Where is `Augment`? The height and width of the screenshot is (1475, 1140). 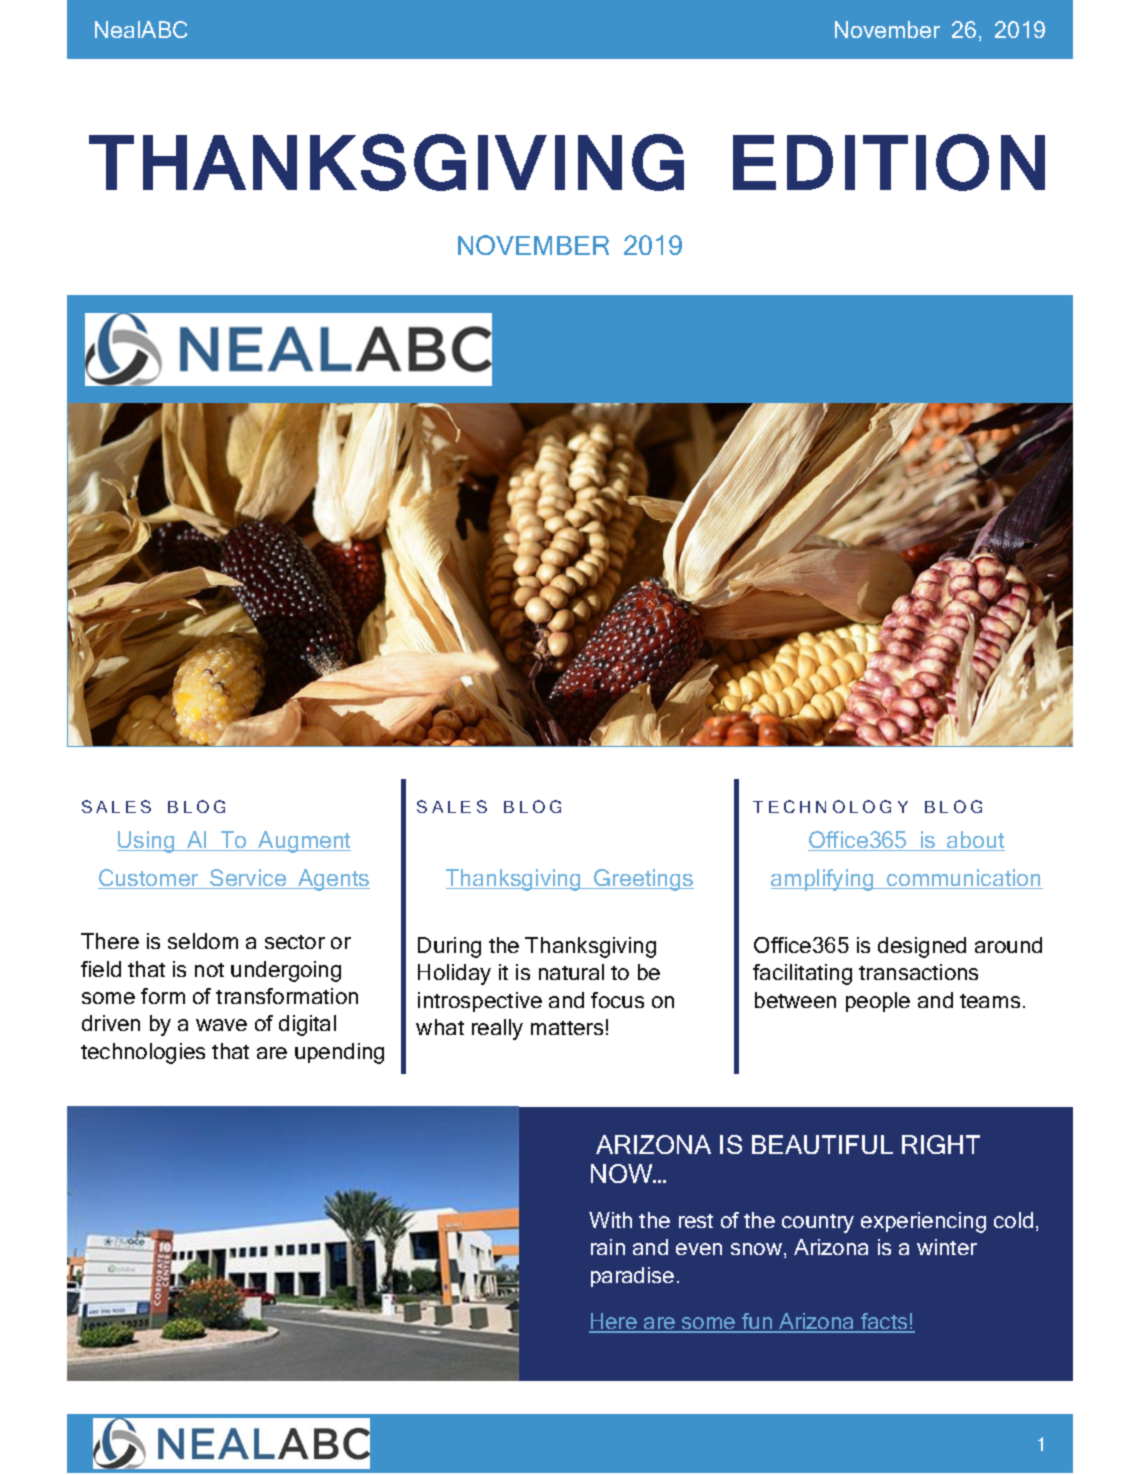 Augment is located at coordinates (303, 842).
